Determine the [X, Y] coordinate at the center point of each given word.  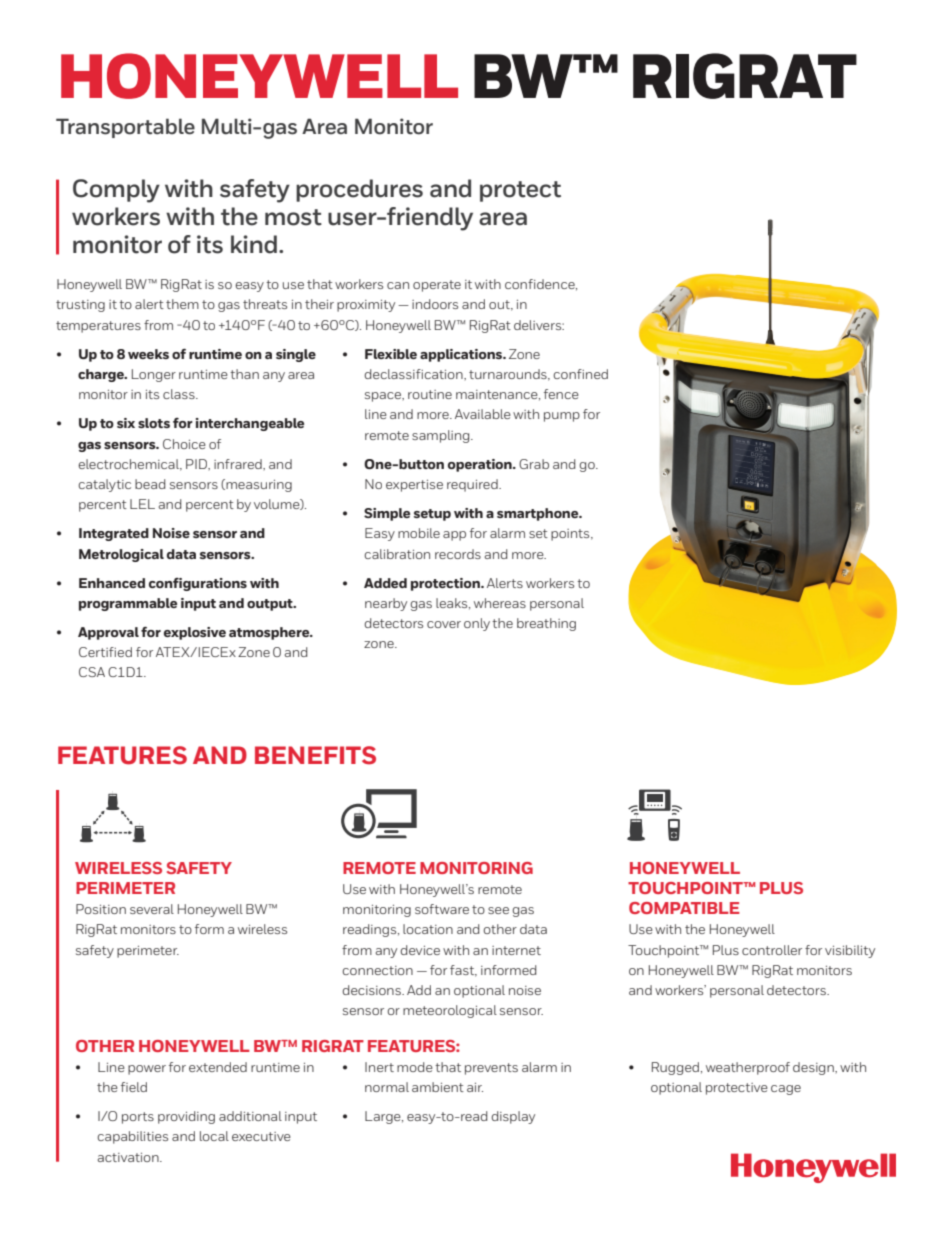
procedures [359, 190]
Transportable [125, 128]
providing [186, 1117]
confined [580, 374]
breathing [546, 624]
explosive [195, 633]
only [477, 624]
